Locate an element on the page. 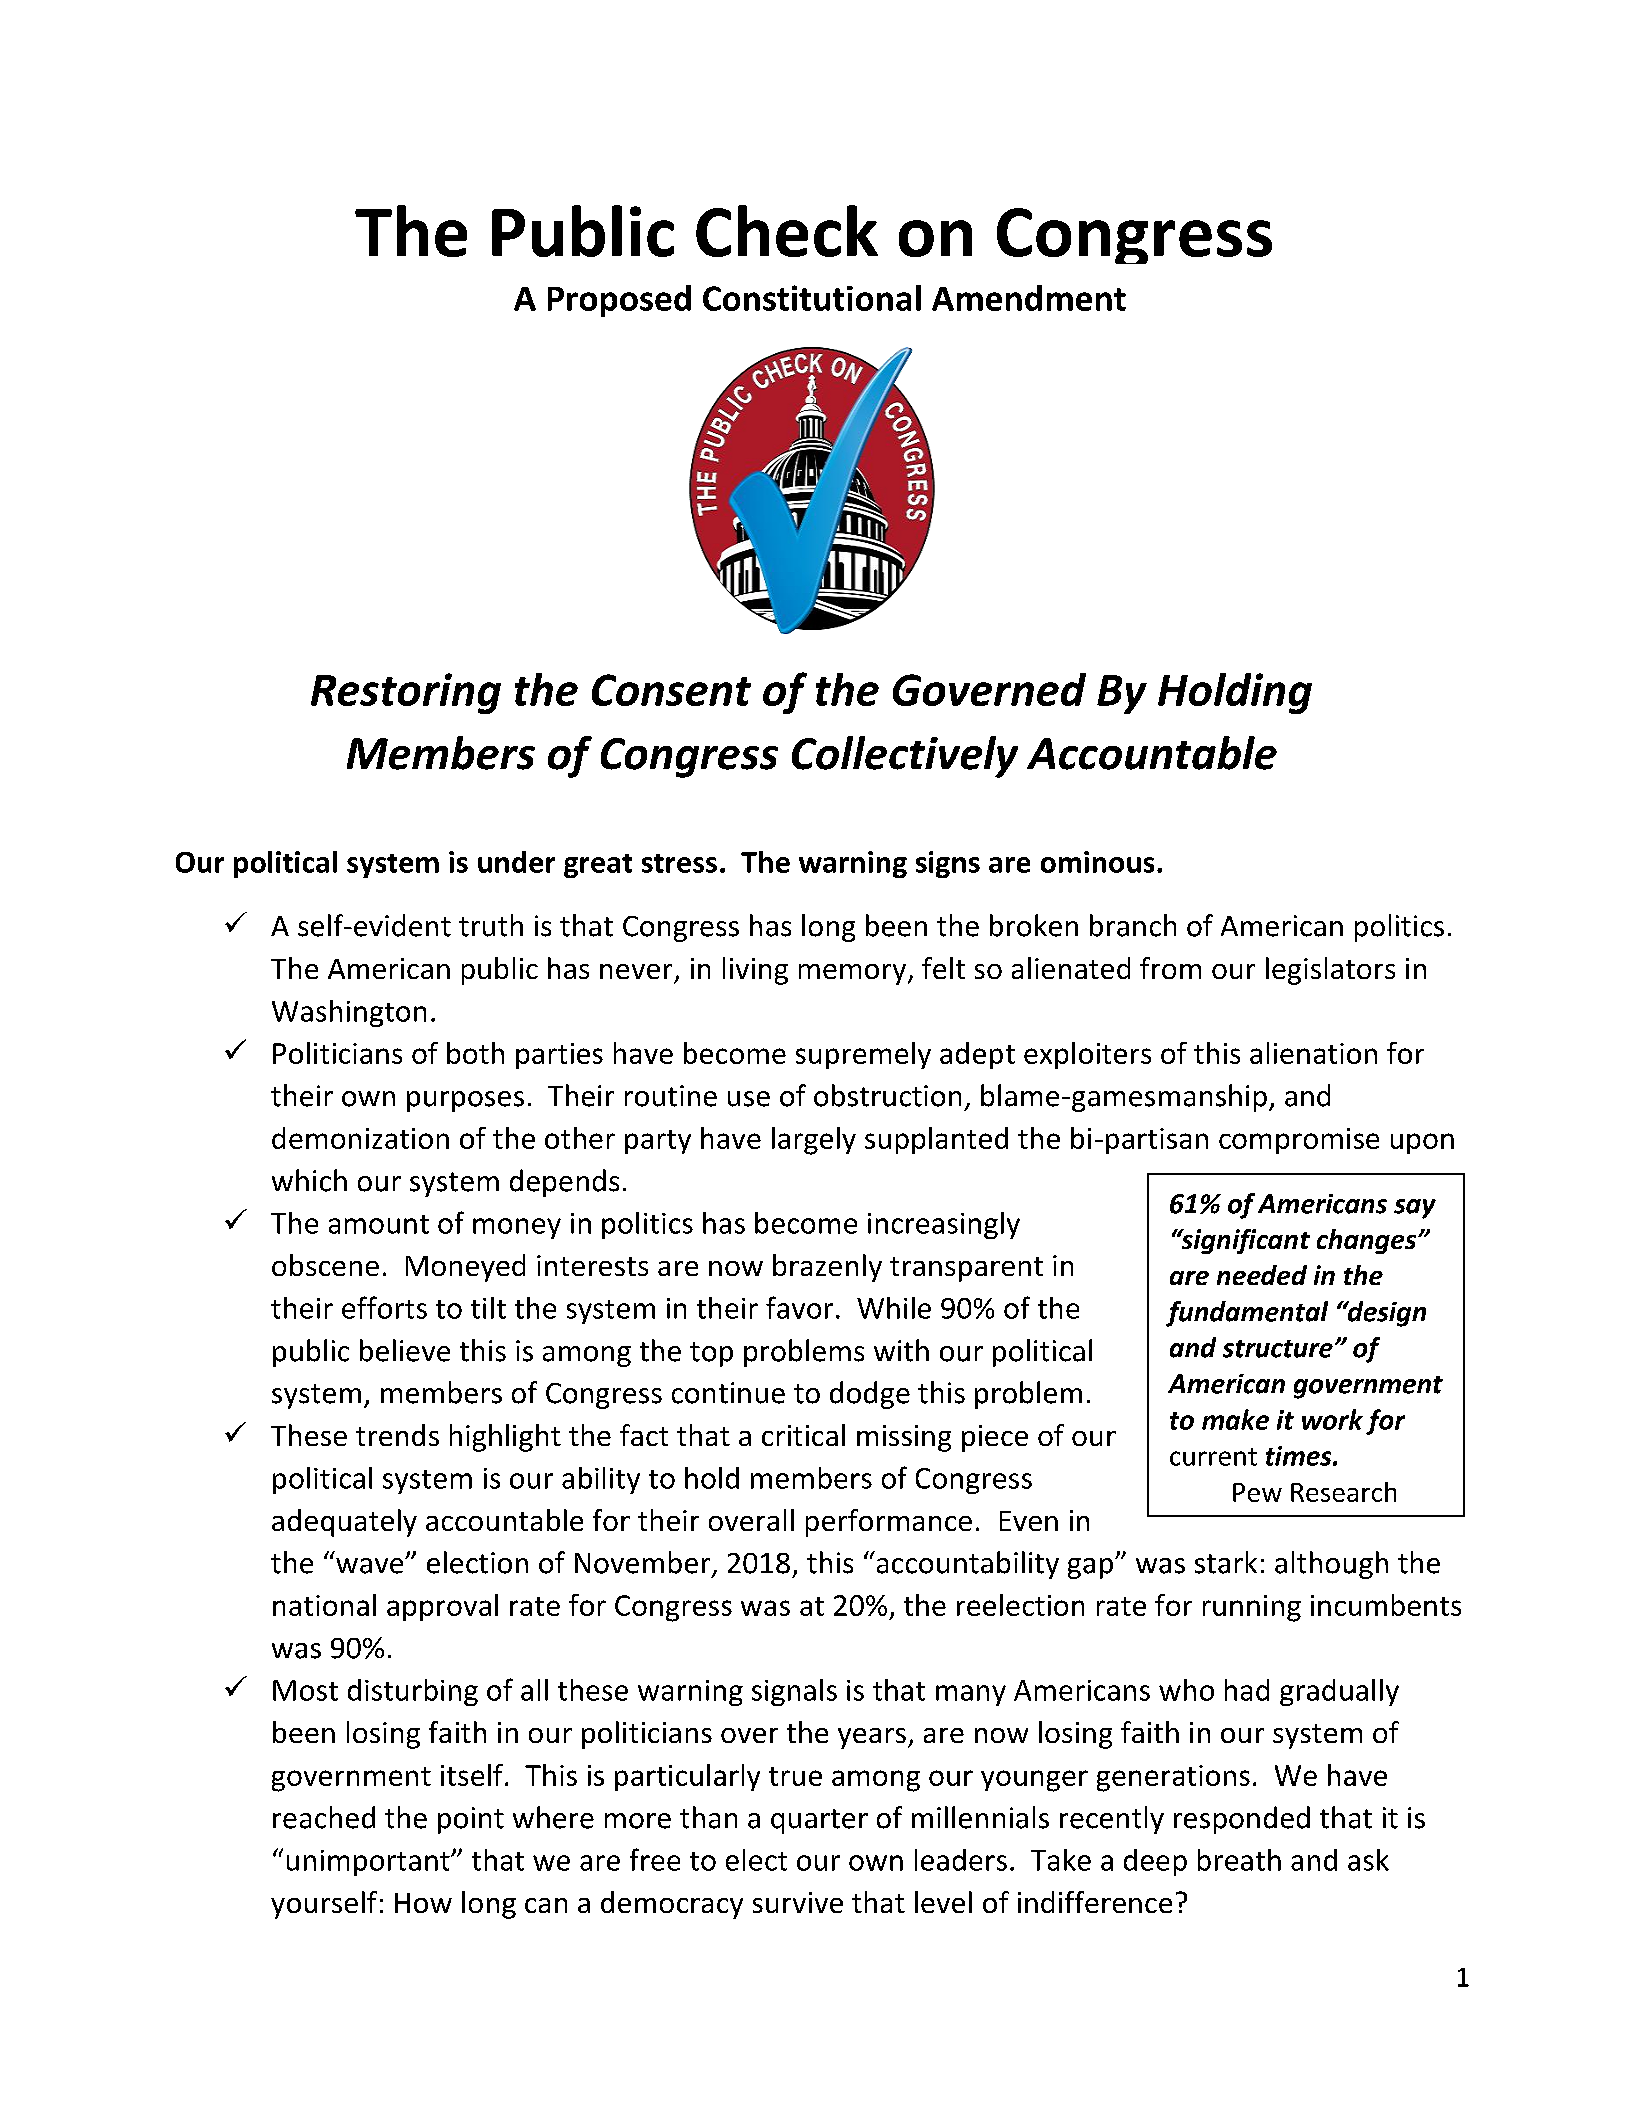 This image has height=2127, width=1644. Constitutional is located at coordinates (812, 298).
